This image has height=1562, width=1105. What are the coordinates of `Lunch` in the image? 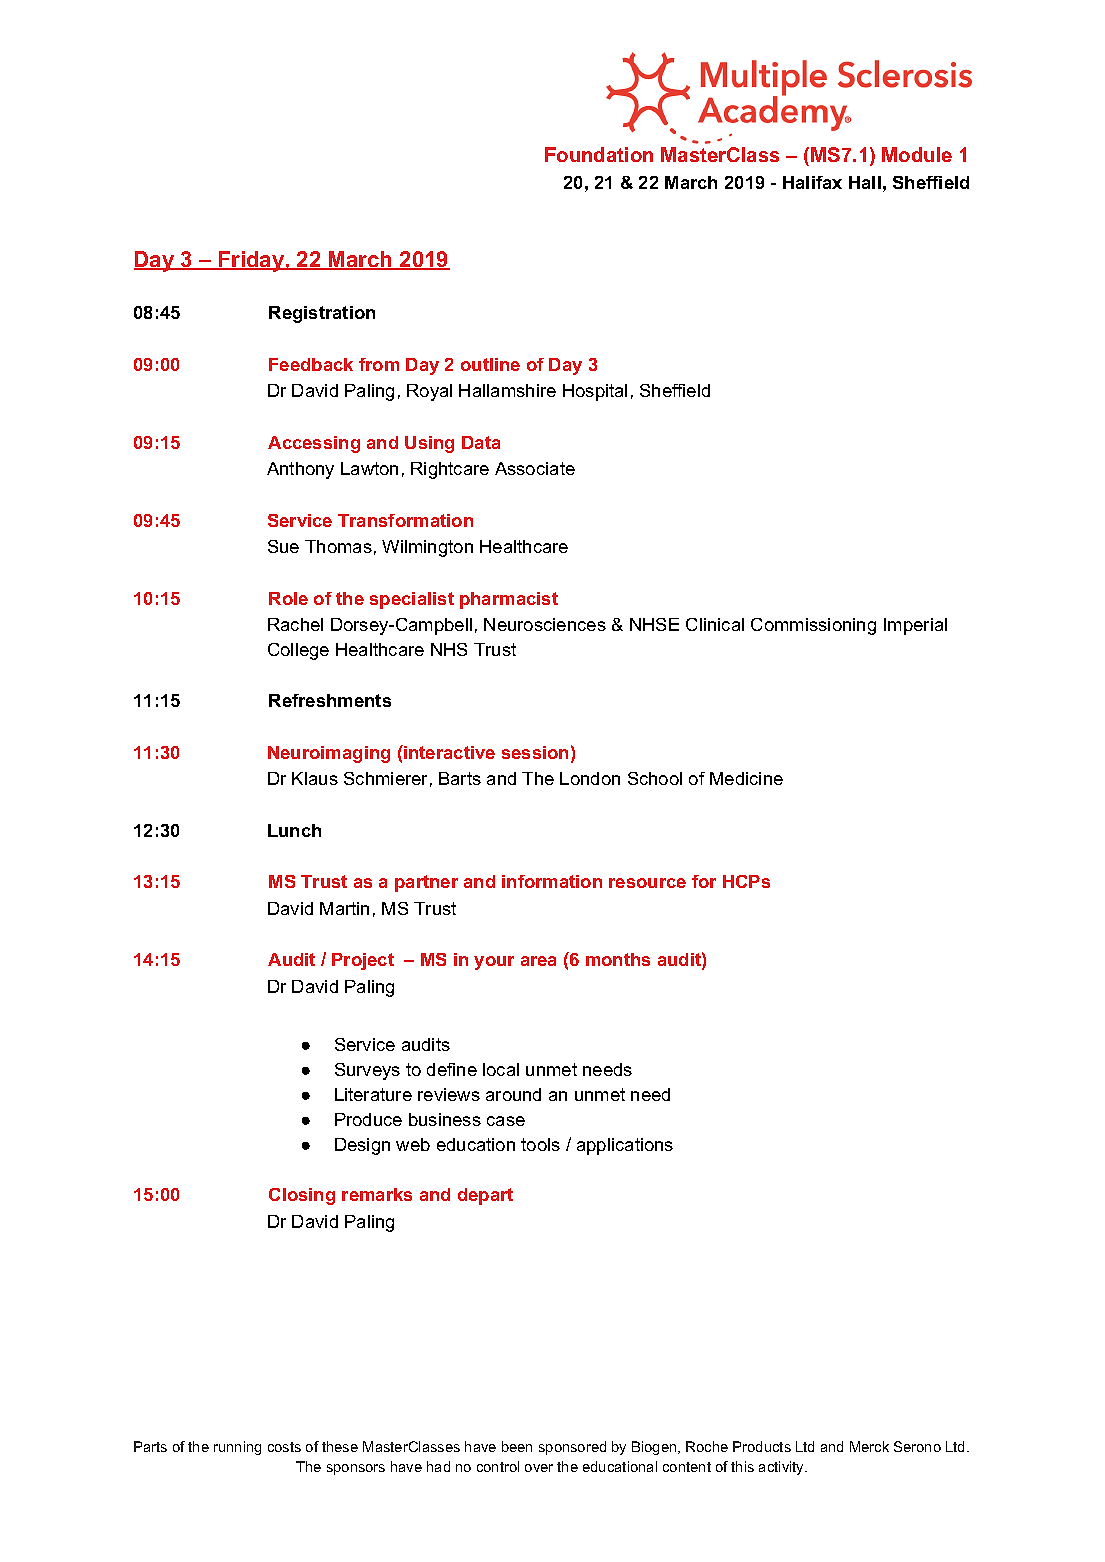 It's located at (294, 830).
